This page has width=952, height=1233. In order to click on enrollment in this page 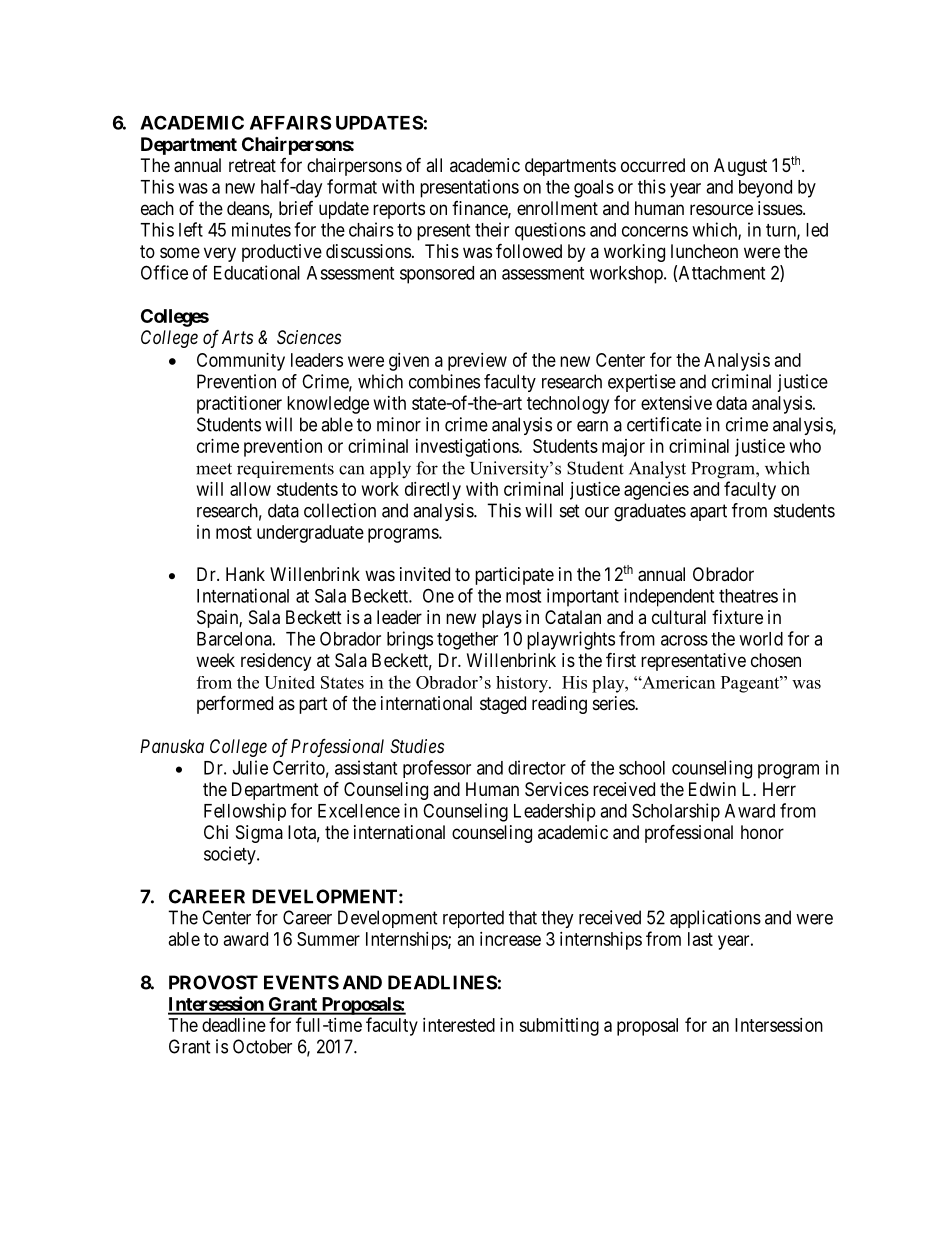, I will do `click(557, 208)`.
